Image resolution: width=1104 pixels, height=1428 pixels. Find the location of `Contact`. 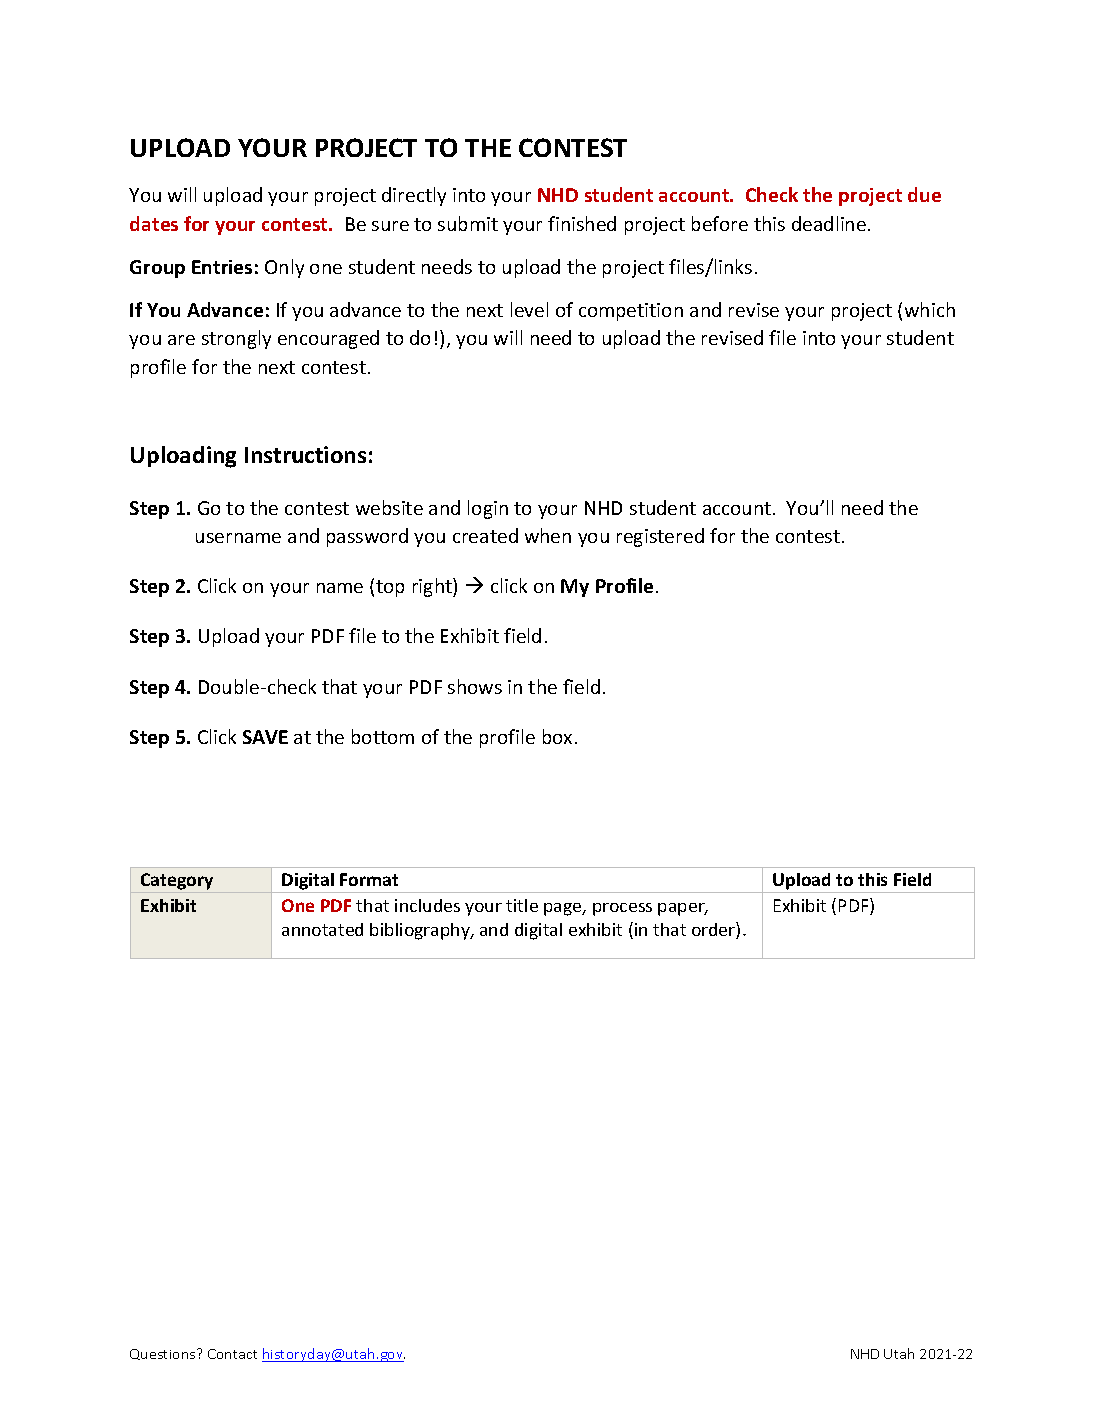

Contact is located at coordinates (232, 1354).
